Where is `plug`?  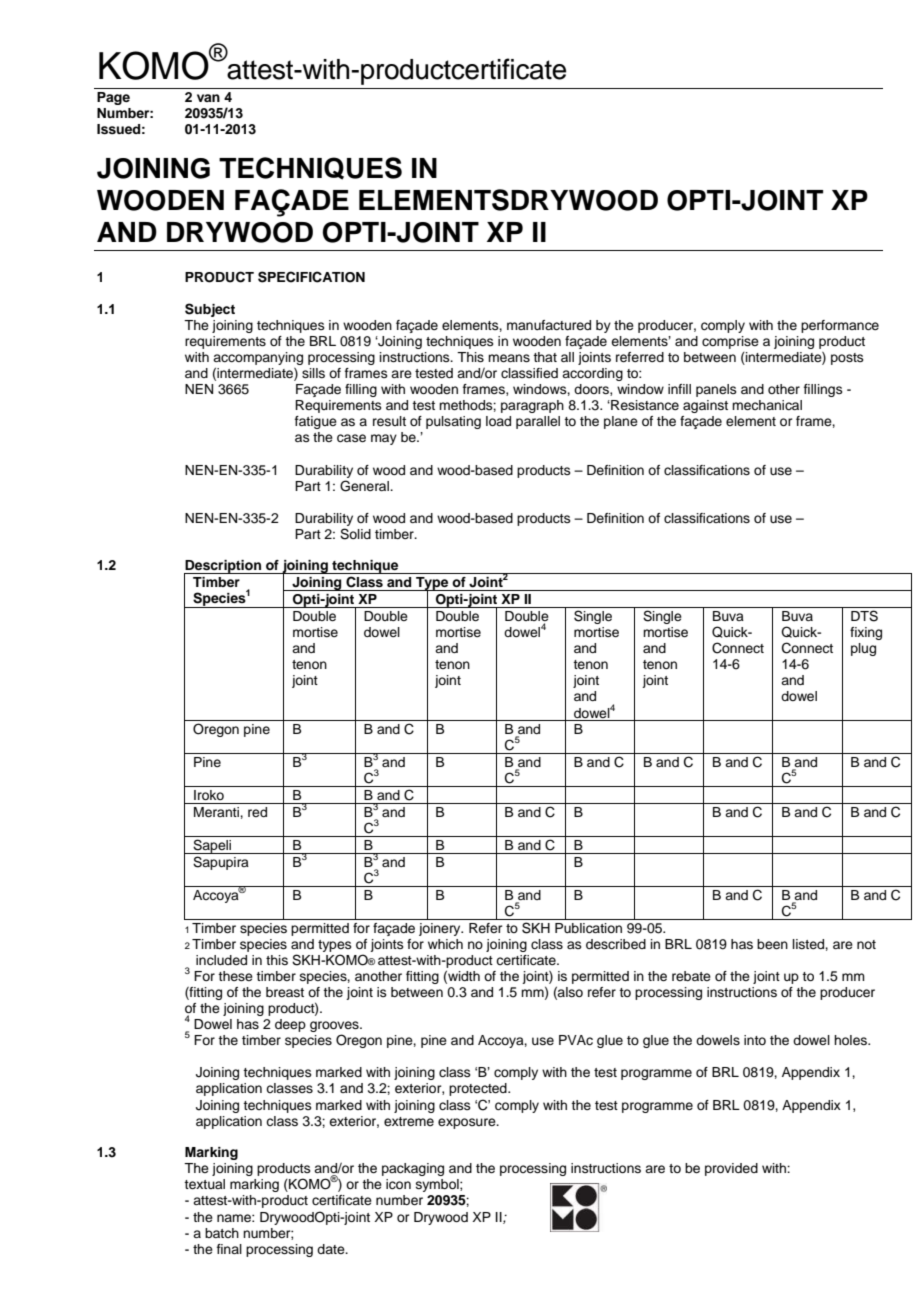 plug is located at coordinates (863, 649).
